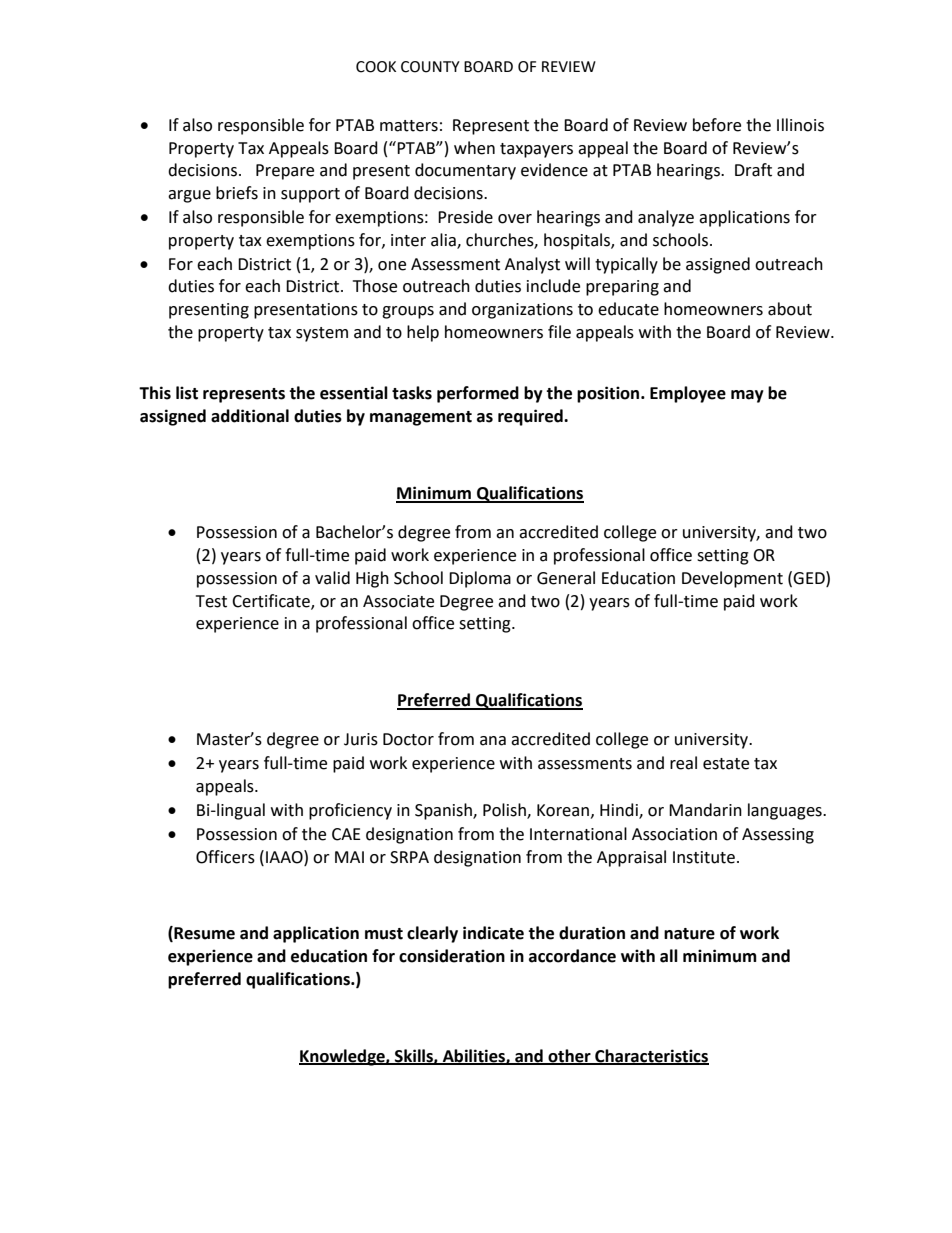 The height and width of the screenshot is (1233, 952). Describe the element at coordinates (430, 67) in the screenshot. I see `COUNTY` at that location.
